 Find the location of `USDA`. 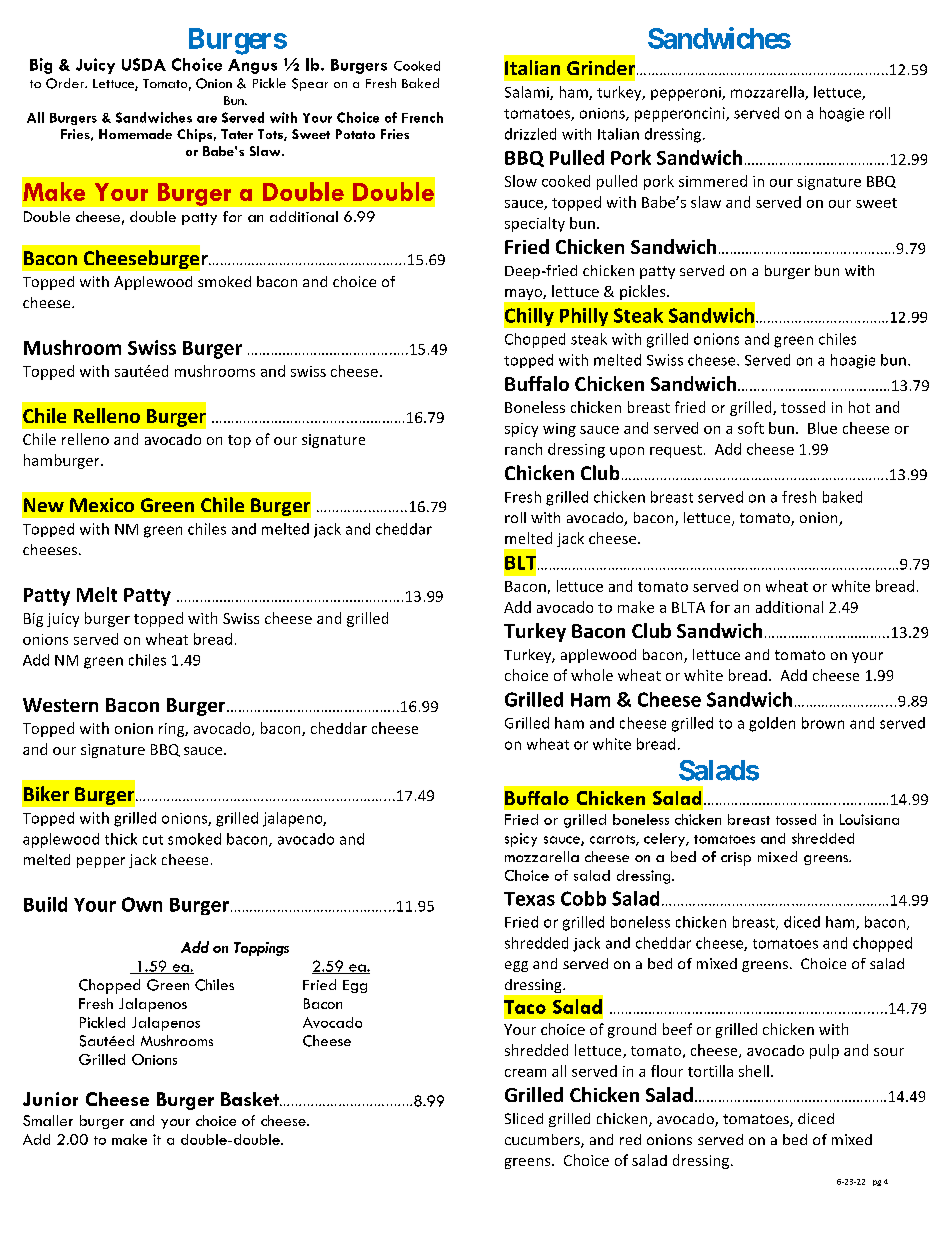

USDA is located at coordinates (144, 64).
